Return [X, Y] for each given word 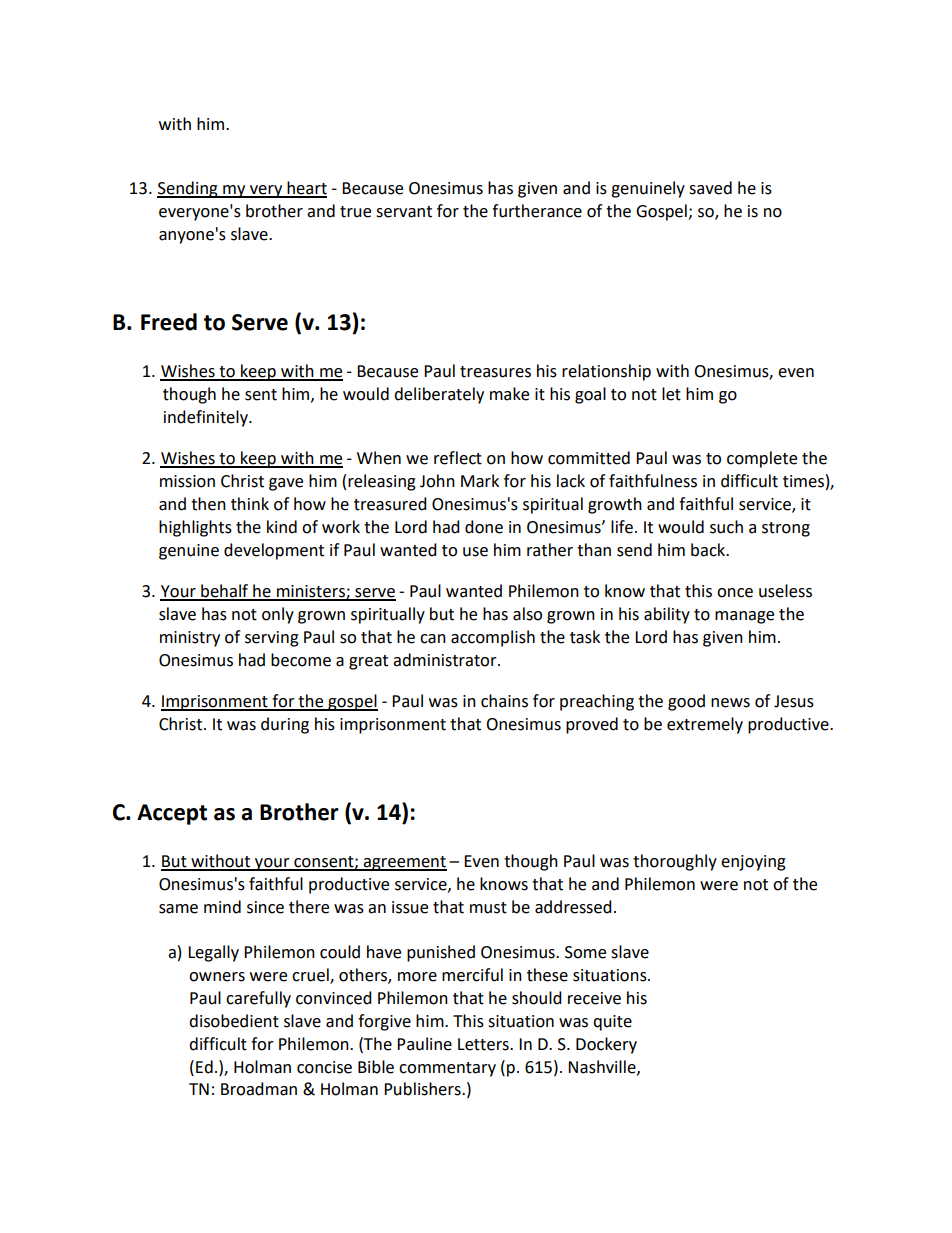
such [726, 527]
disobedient [234, 1021]
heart [306, 189]
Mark [480, 481]
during [285, 725]
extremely [705, 725]
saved [710, 188]
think [250, 504]
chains [504, 701]
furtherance [537, 211]
